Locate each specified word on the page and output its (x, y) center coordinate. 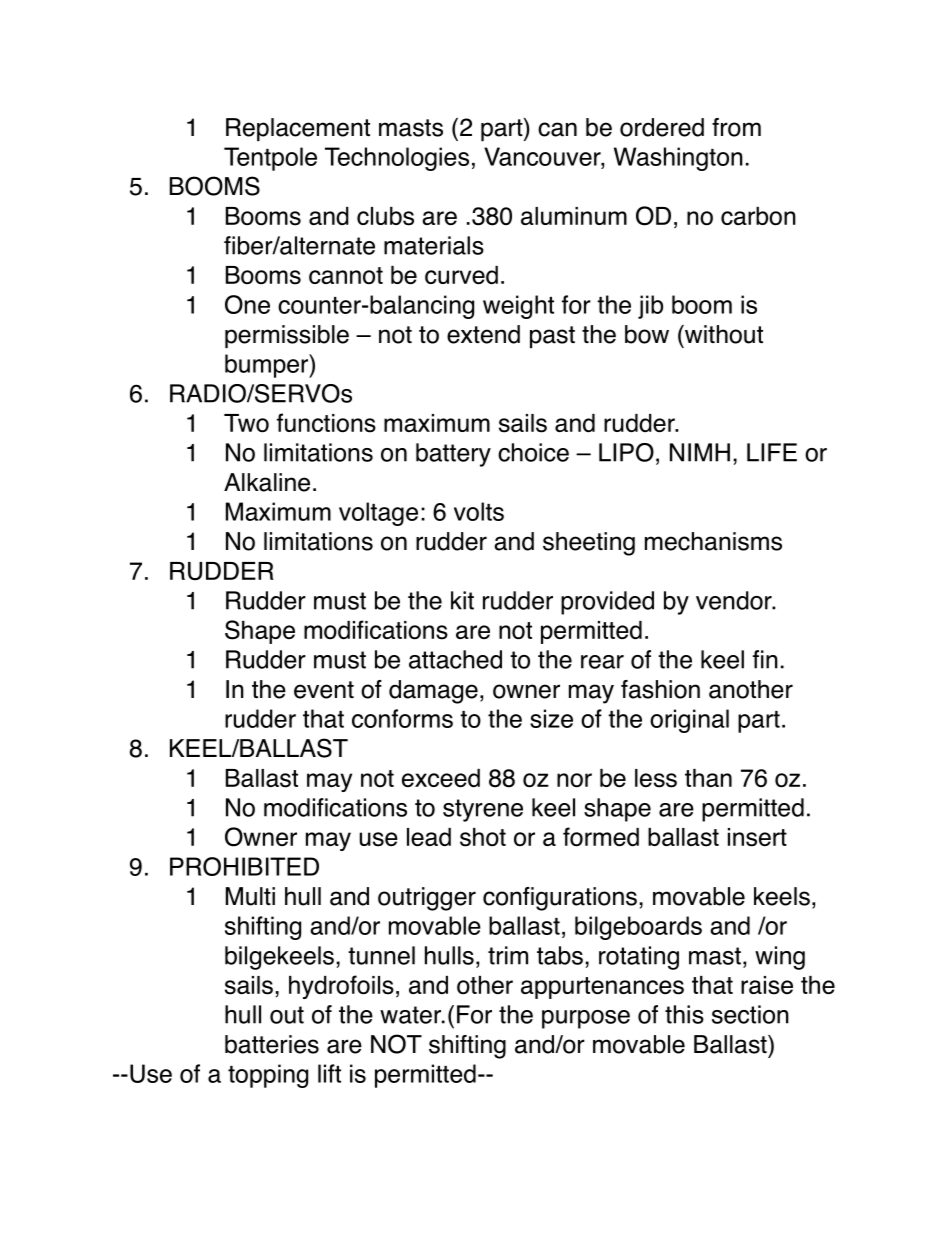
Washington (678, 159)
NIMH (700, 452)
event (324, 690)
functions (326, 423)
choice (533, 452)
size (551, 718)
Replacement (298, 129)
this (684, 1014)
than (708, 778)
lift (329, 1073)
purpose (586, 1019)
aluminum (574, 216)
